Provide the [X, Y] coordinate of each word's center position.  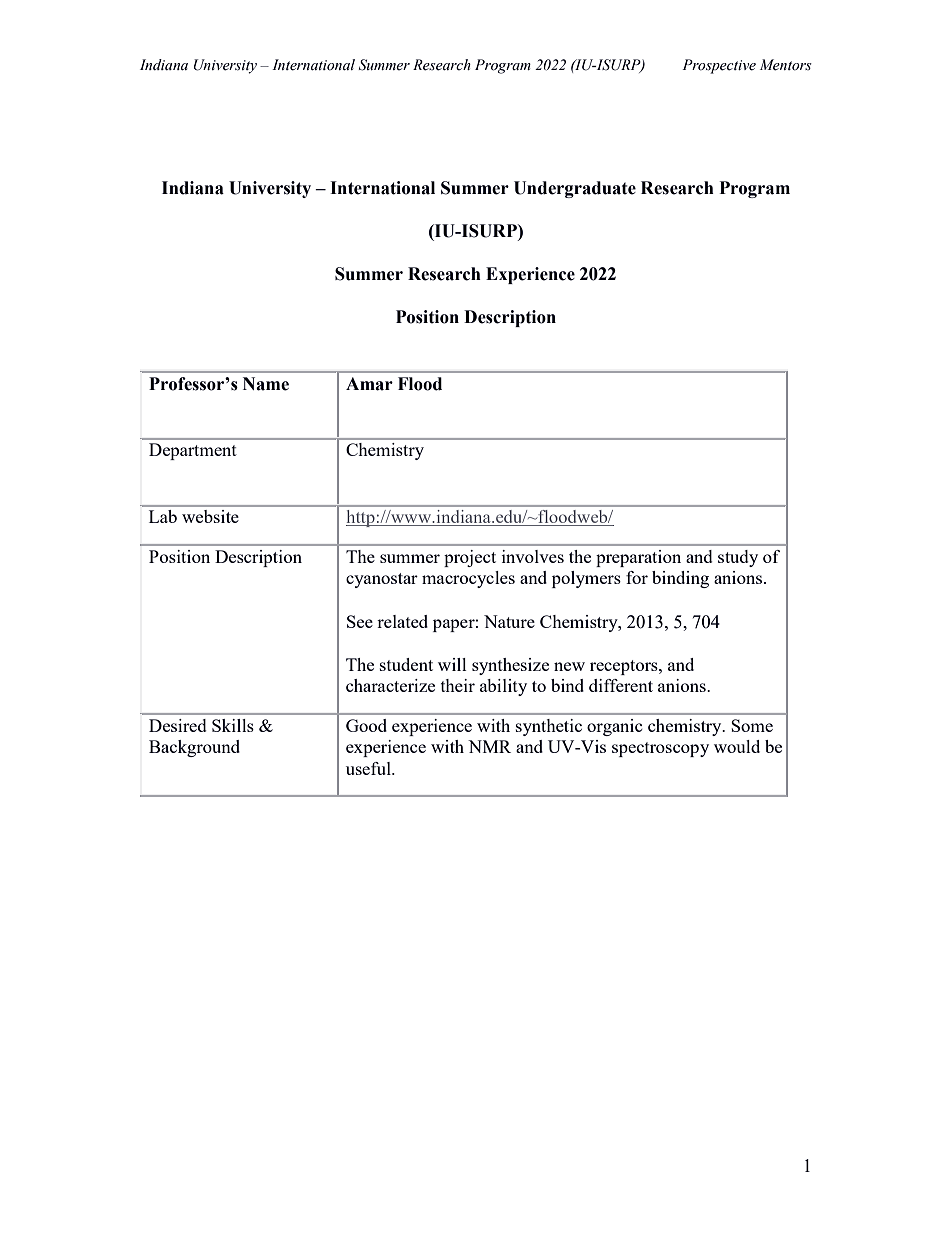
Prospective [719, 66]
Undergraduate [575, 189]
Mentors [786, 65]
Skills [233, 725]
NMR [489, 746]
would [737, 746]
